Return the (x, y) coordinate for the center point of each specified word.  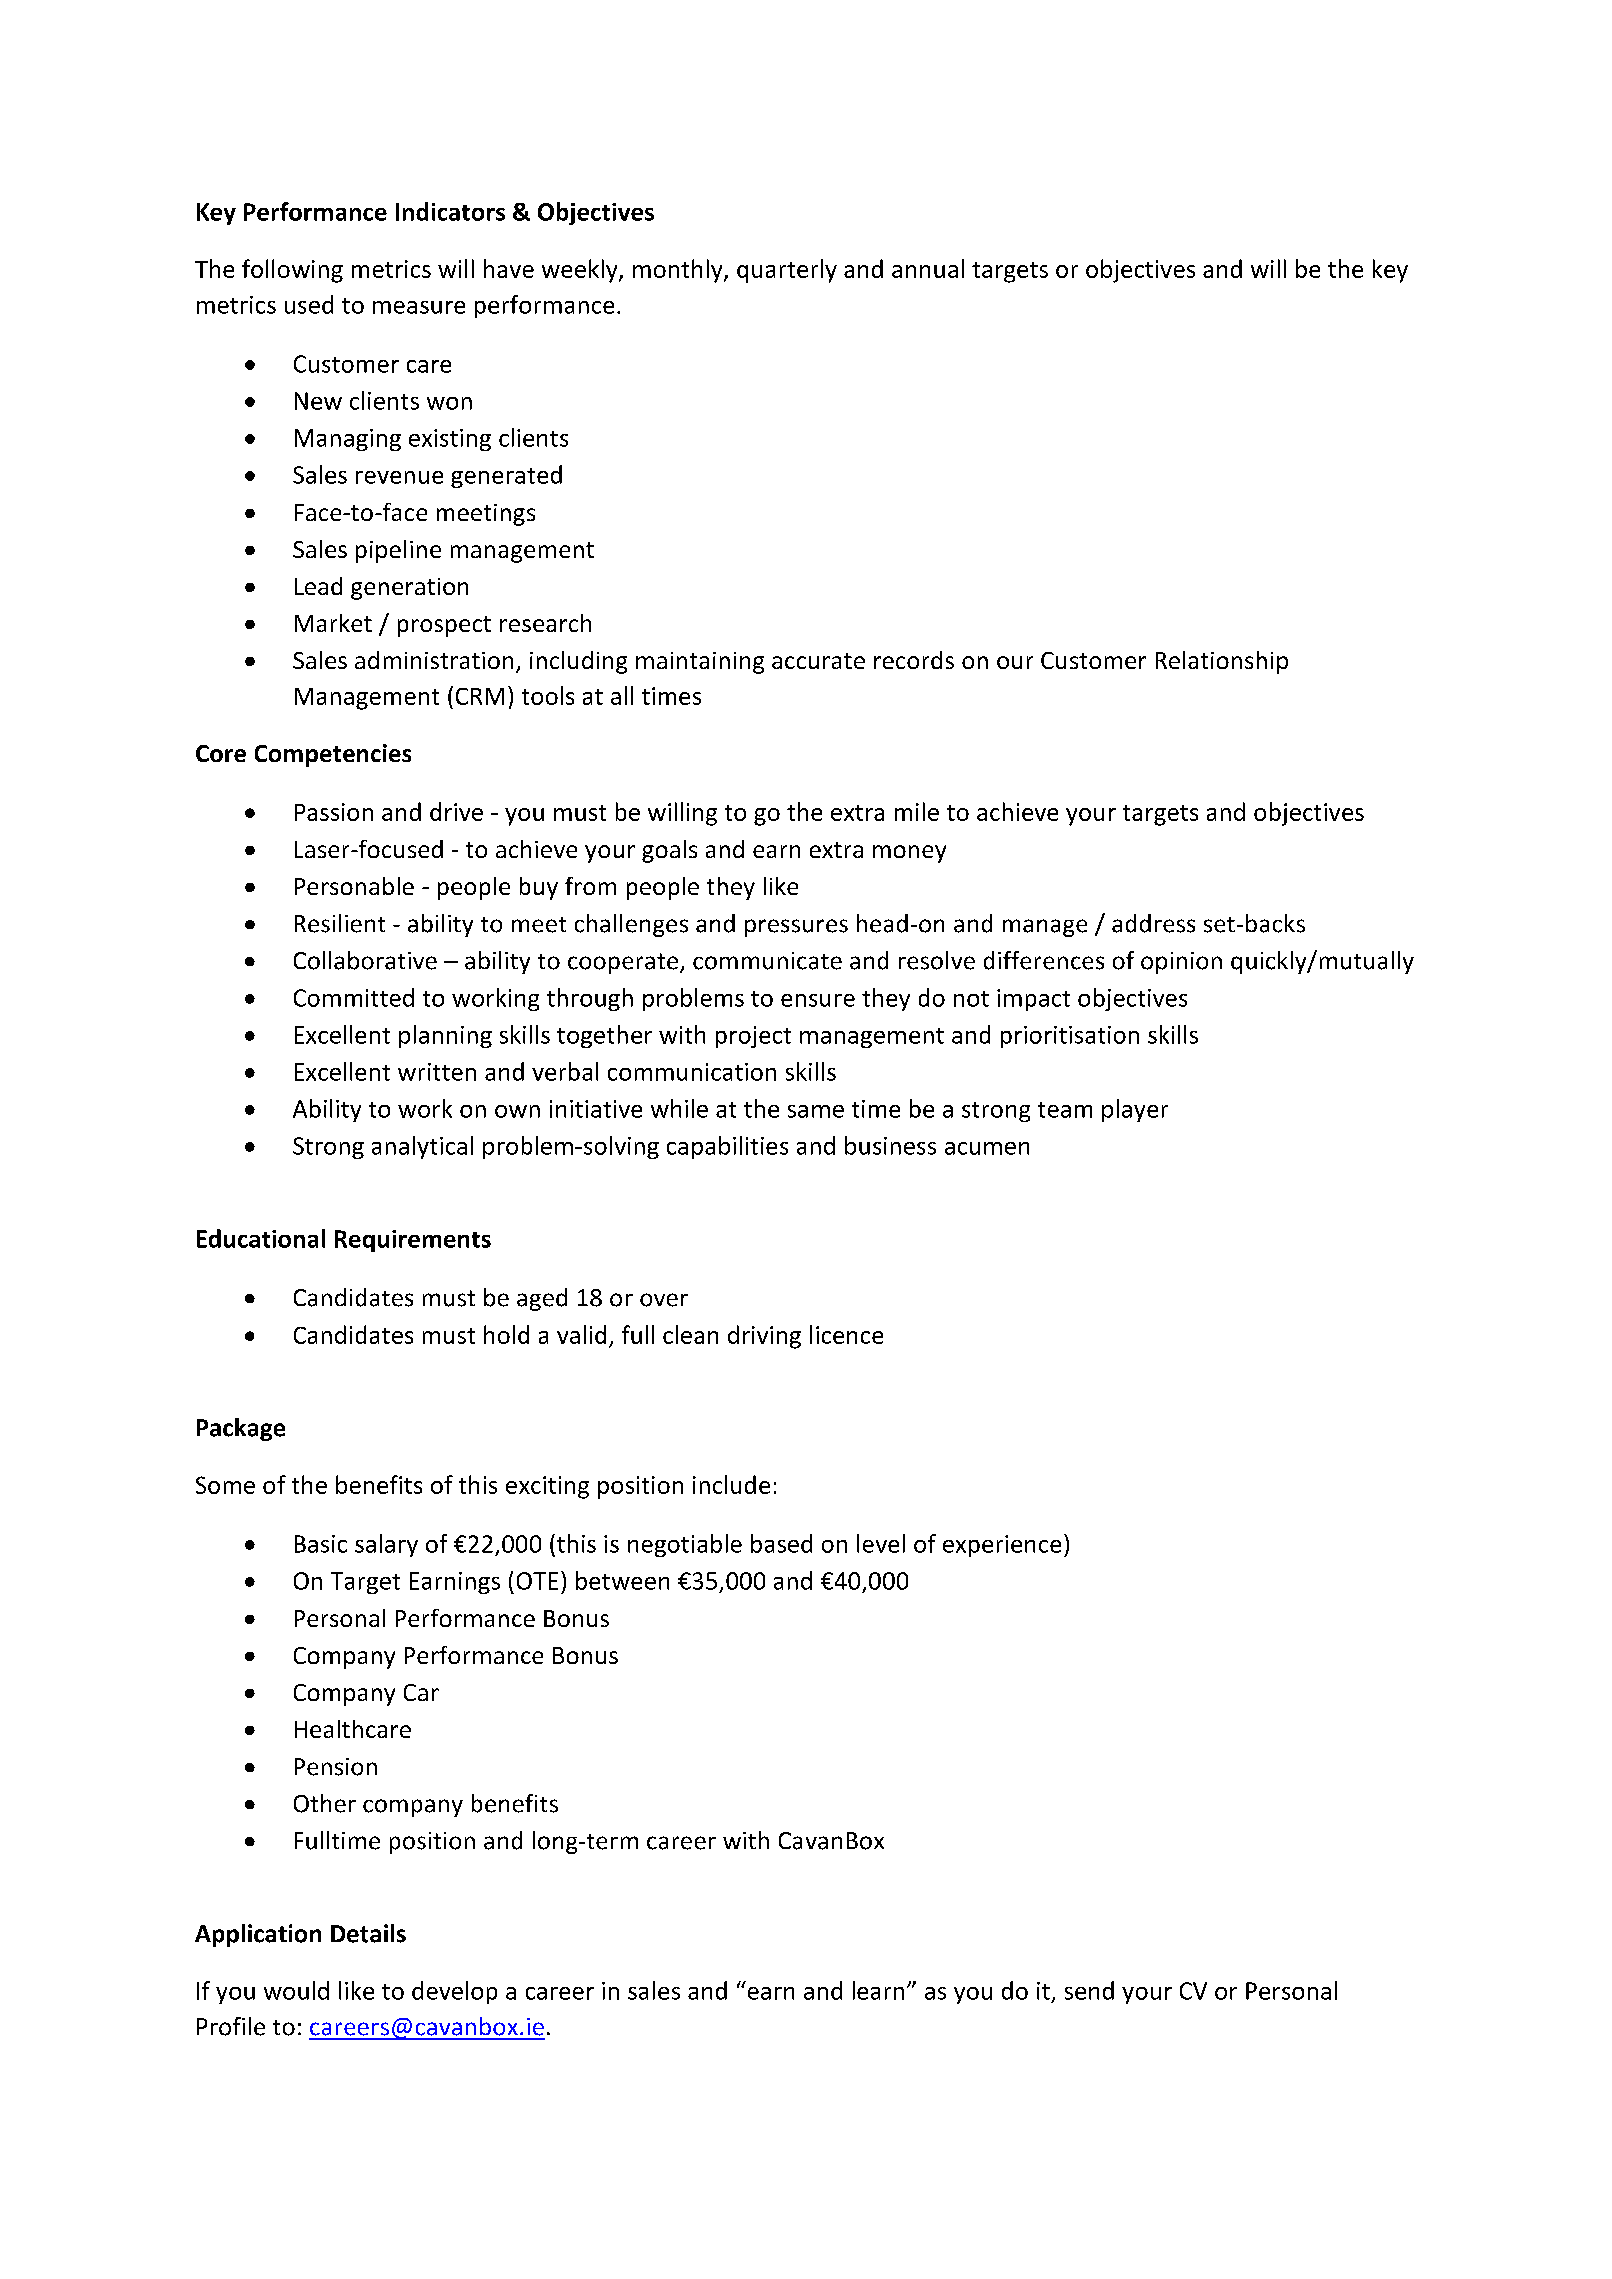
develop (454, 1992)
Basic (321, 1544)
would (296, 1990)
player (1135, 1110)
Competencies (333, 755)
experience (1002, 1546)
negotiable (685, 1545)
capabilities (727, 1147)
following (292, 271)
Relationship (1222, 662)
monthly (679, 271)
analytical (422, 1147)
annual (928, 268)
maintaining (700, 663)
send (1089, 1990)
